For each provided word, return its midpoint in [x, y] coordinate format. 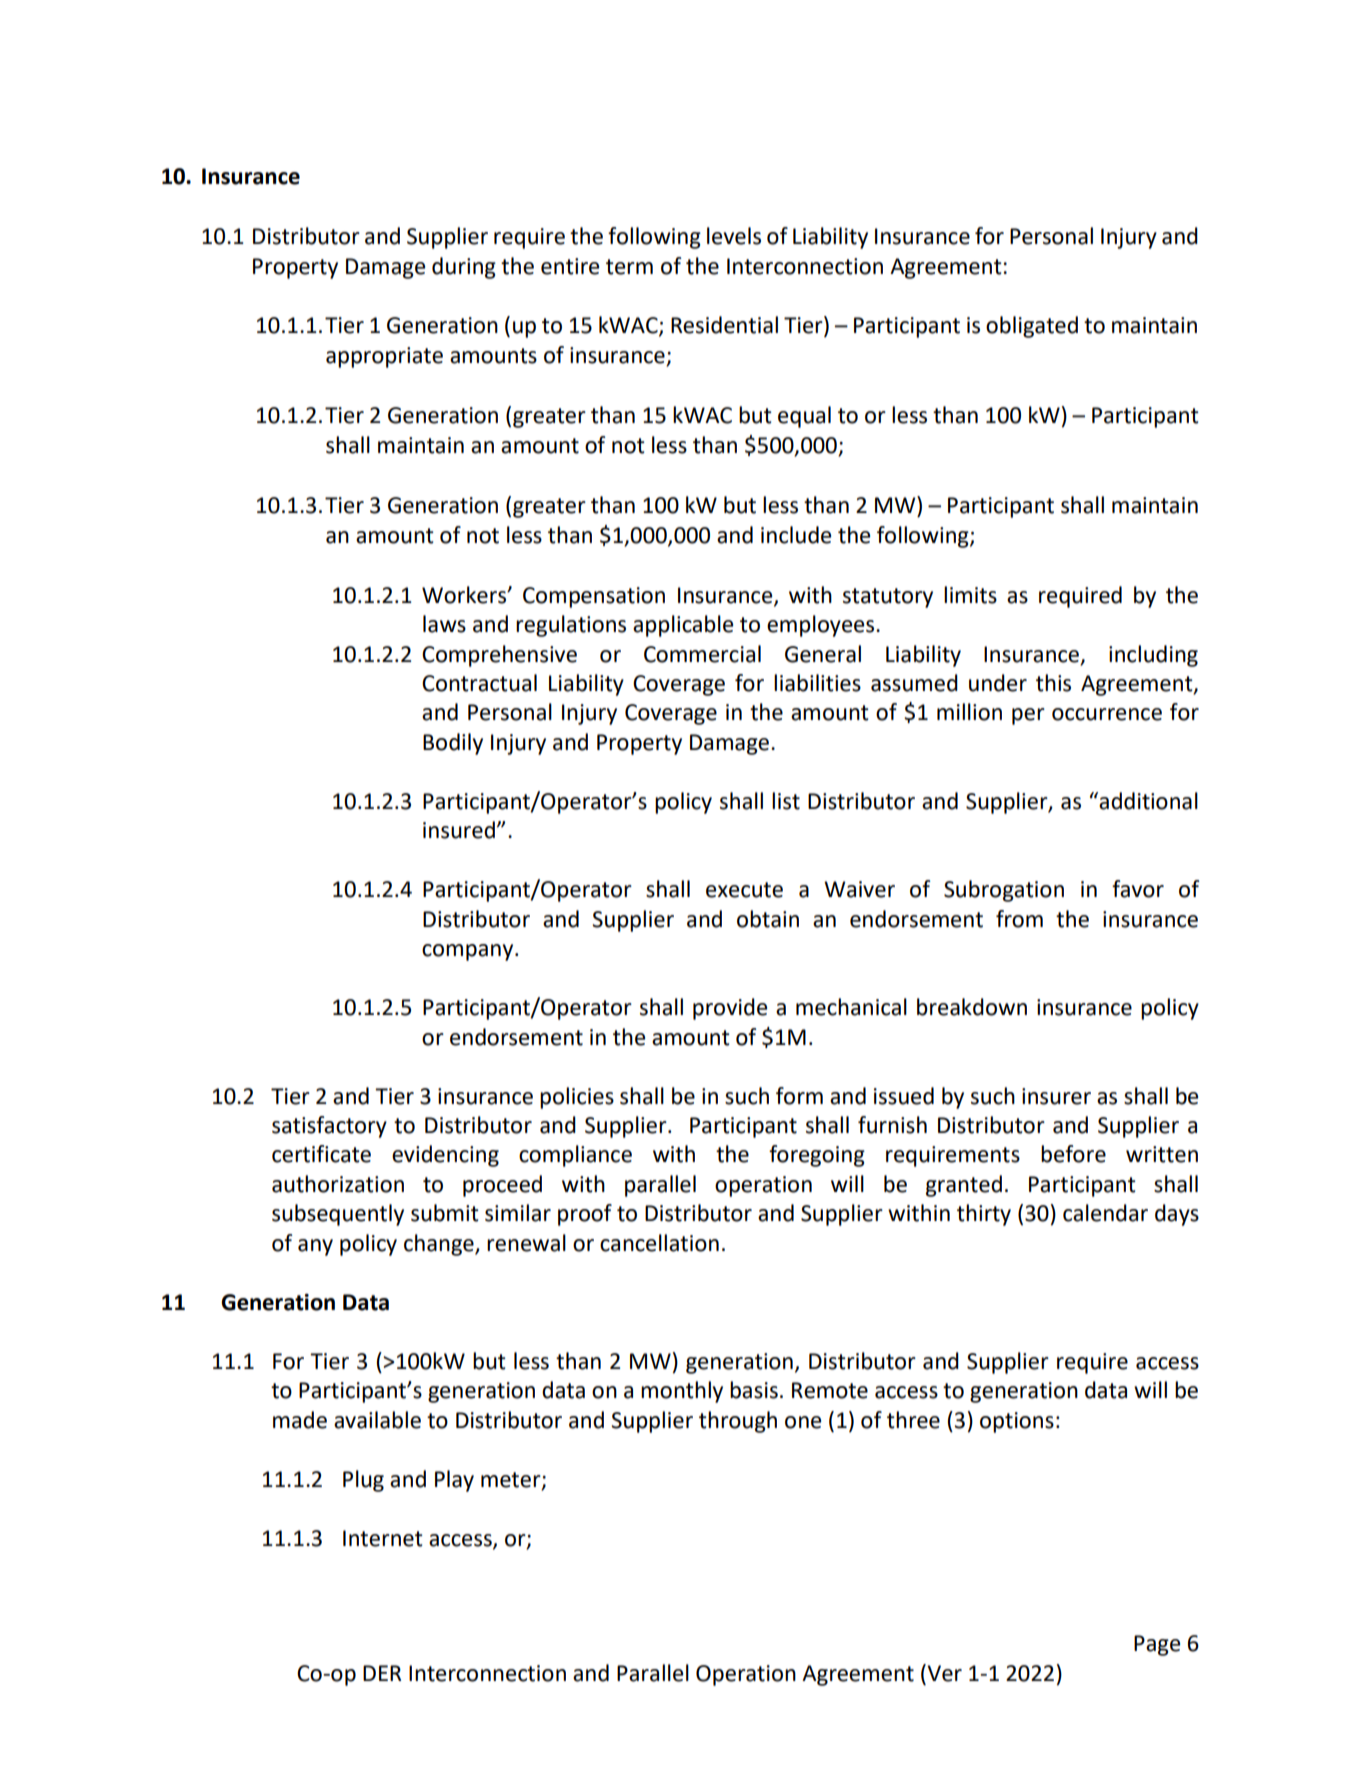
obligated [1032, 327]
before [1073, 1154]
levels [734, 236]
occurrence [1107, 714]
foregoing [817, 1156]
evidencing [445, 1156]
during [464, 268]
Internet [383, 1538]
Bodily [453, 744]
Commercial [702, 654]
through [738, 1422]
